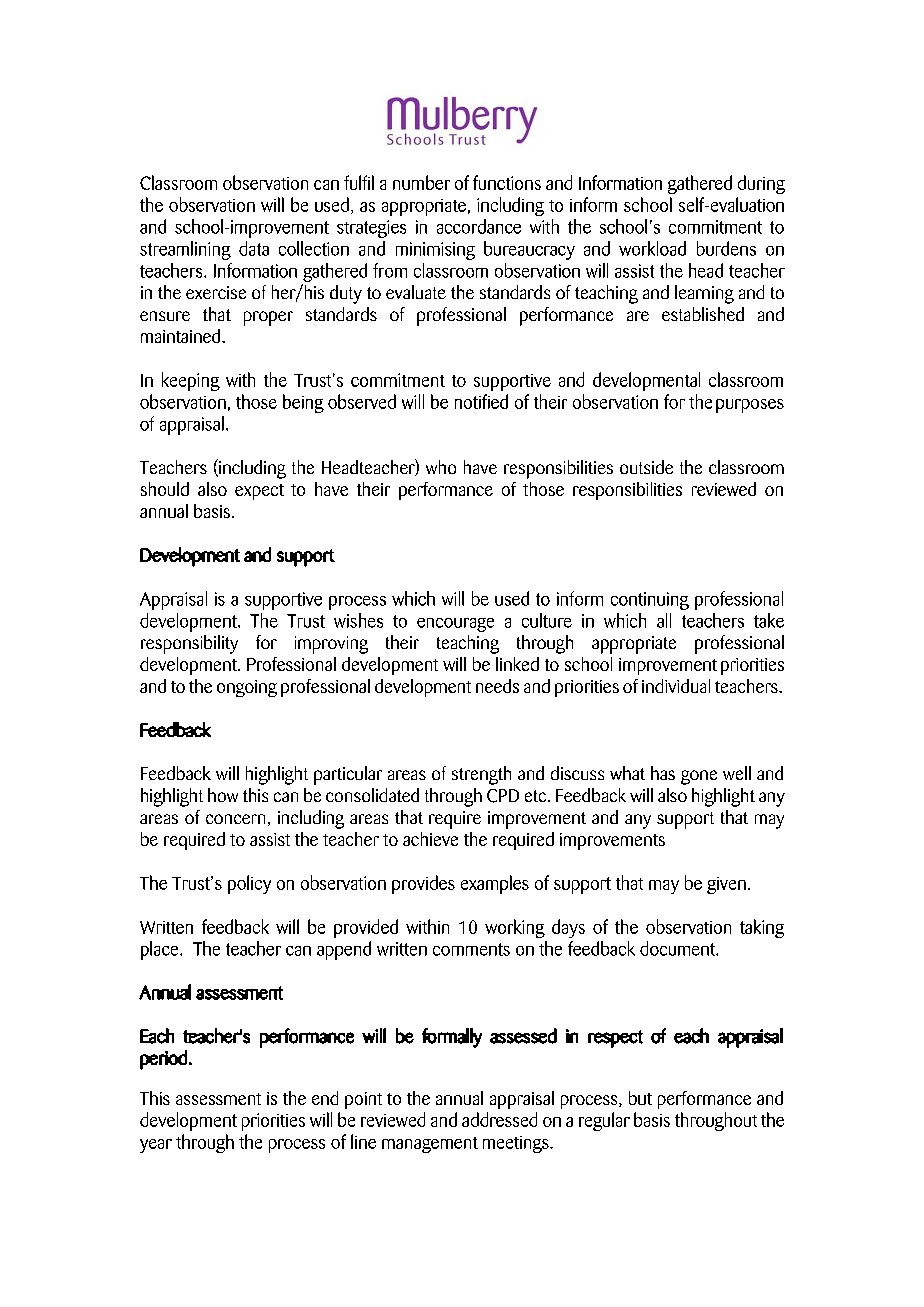 The width and height of the screenshot is (924, 1307). I want to click on addressed, so click(499, 1119).
